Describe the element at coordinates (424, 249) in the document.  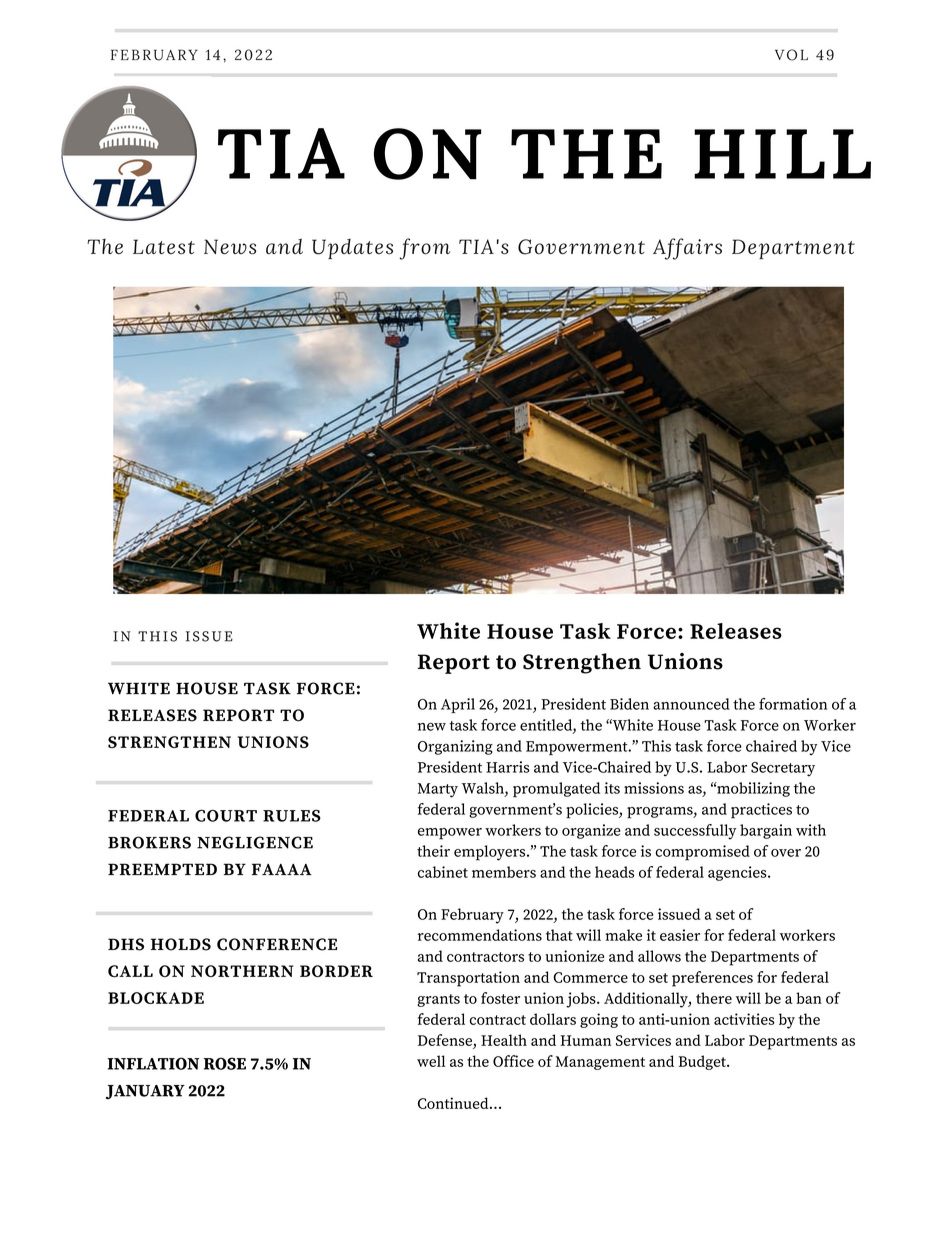
I see `from` at that location.
